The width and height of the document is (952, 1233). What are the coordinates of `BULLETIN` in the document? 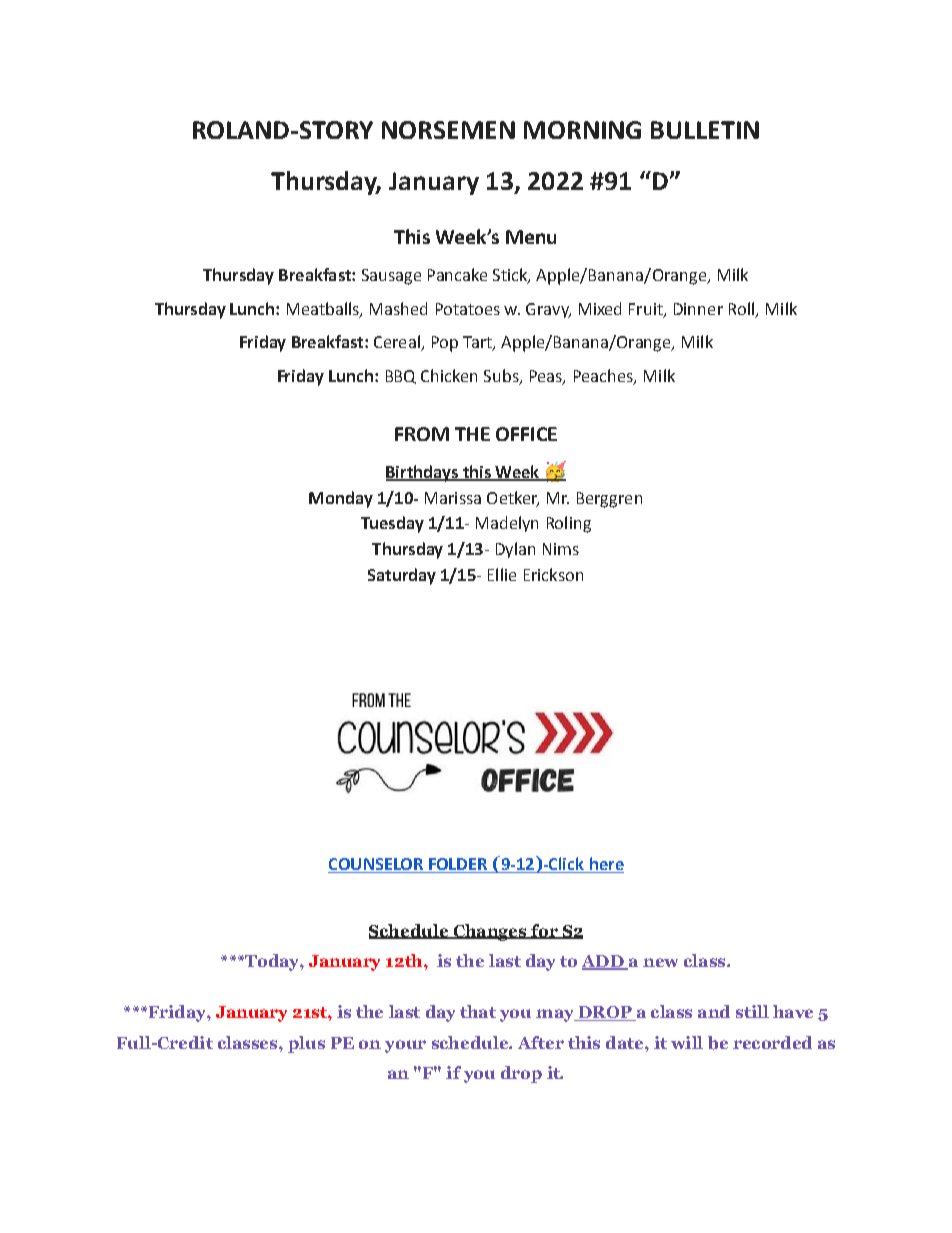 It's located at (705, 130).
